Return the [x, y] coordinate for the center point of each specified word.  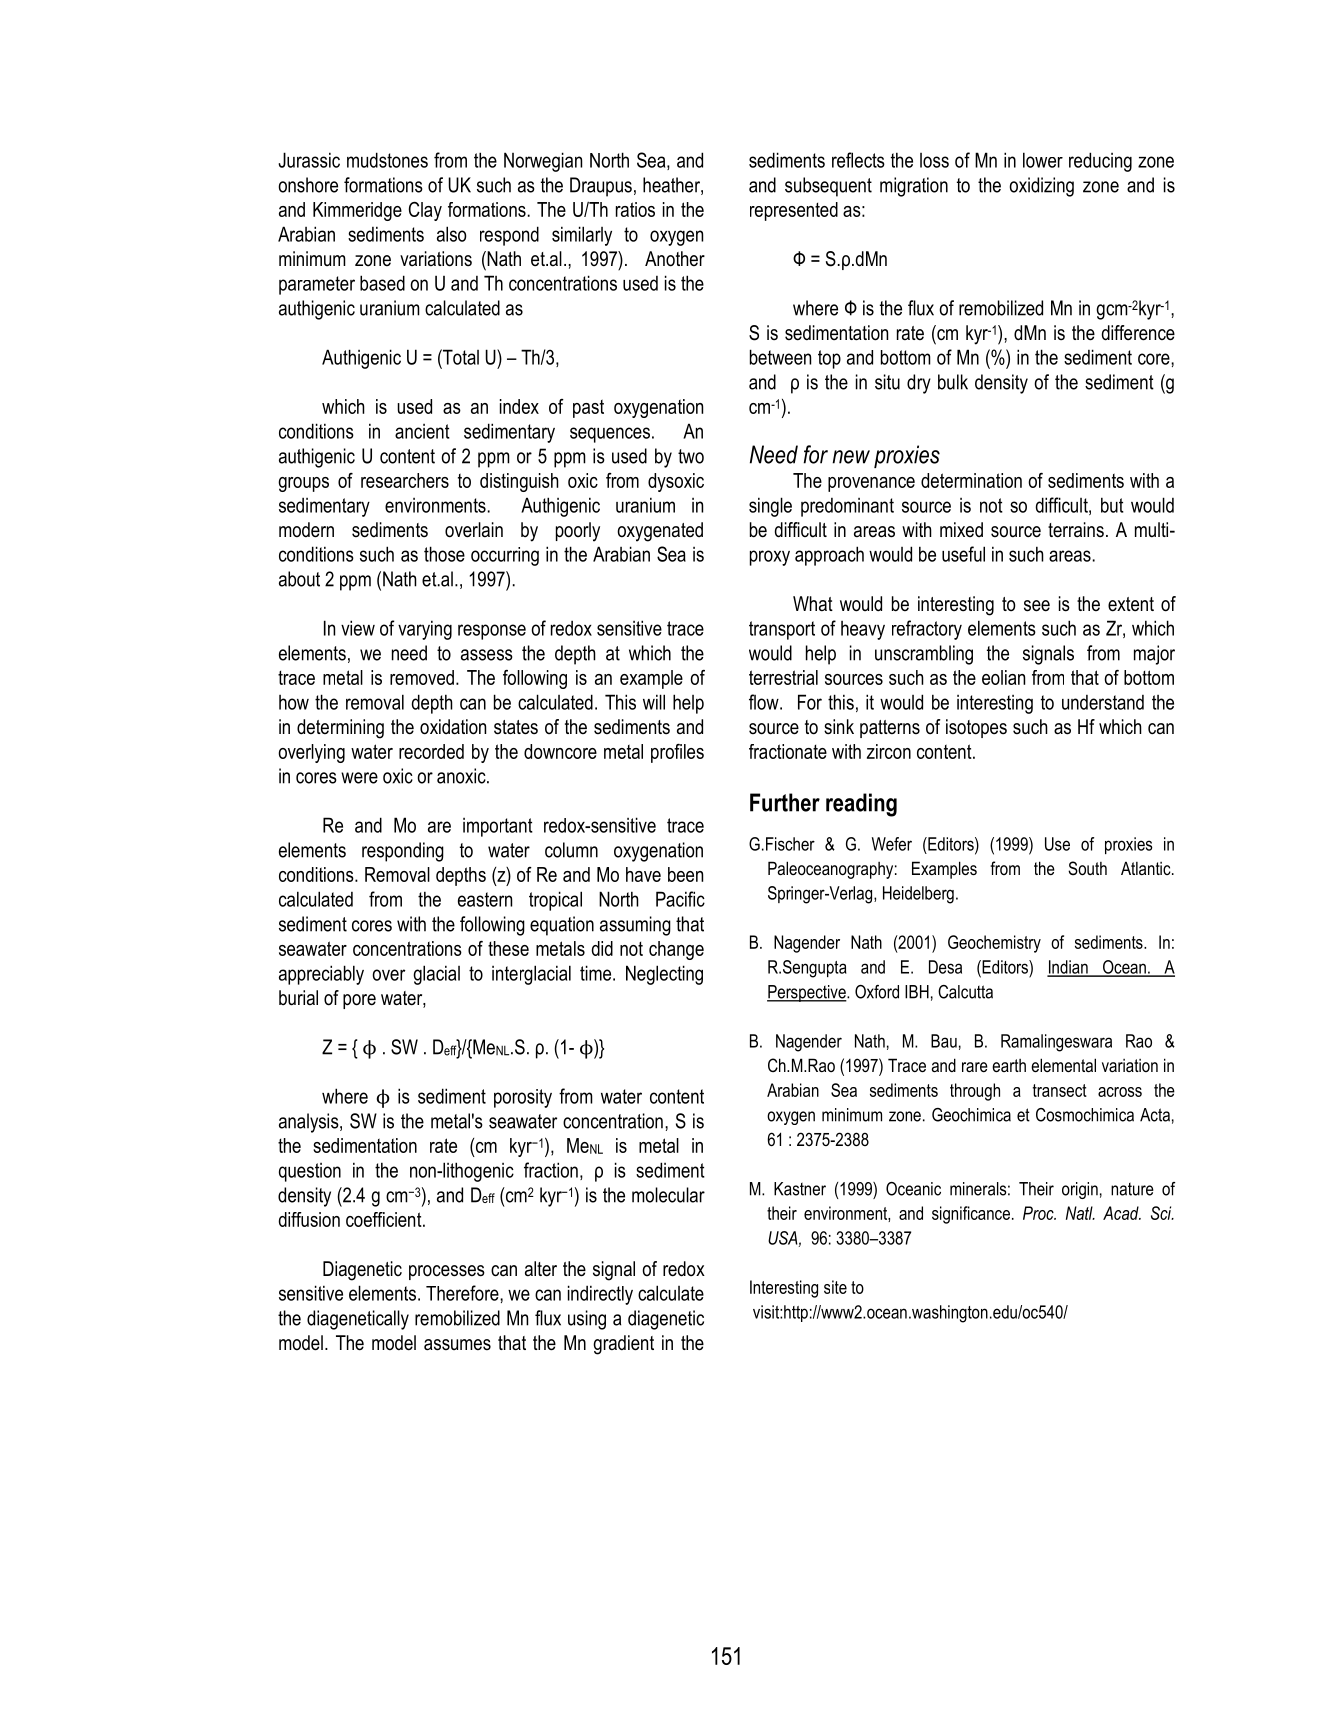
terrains [1076, 530]
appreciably [321, 975]
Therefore [463, 1293]
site [835, 1287]
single [770, 507]
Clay [425, 211]
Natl [1080, 1213]
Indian [1068, 968]
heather [672, 186]
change [676, 950]
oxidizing [1041, 187]
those [444, 554]
